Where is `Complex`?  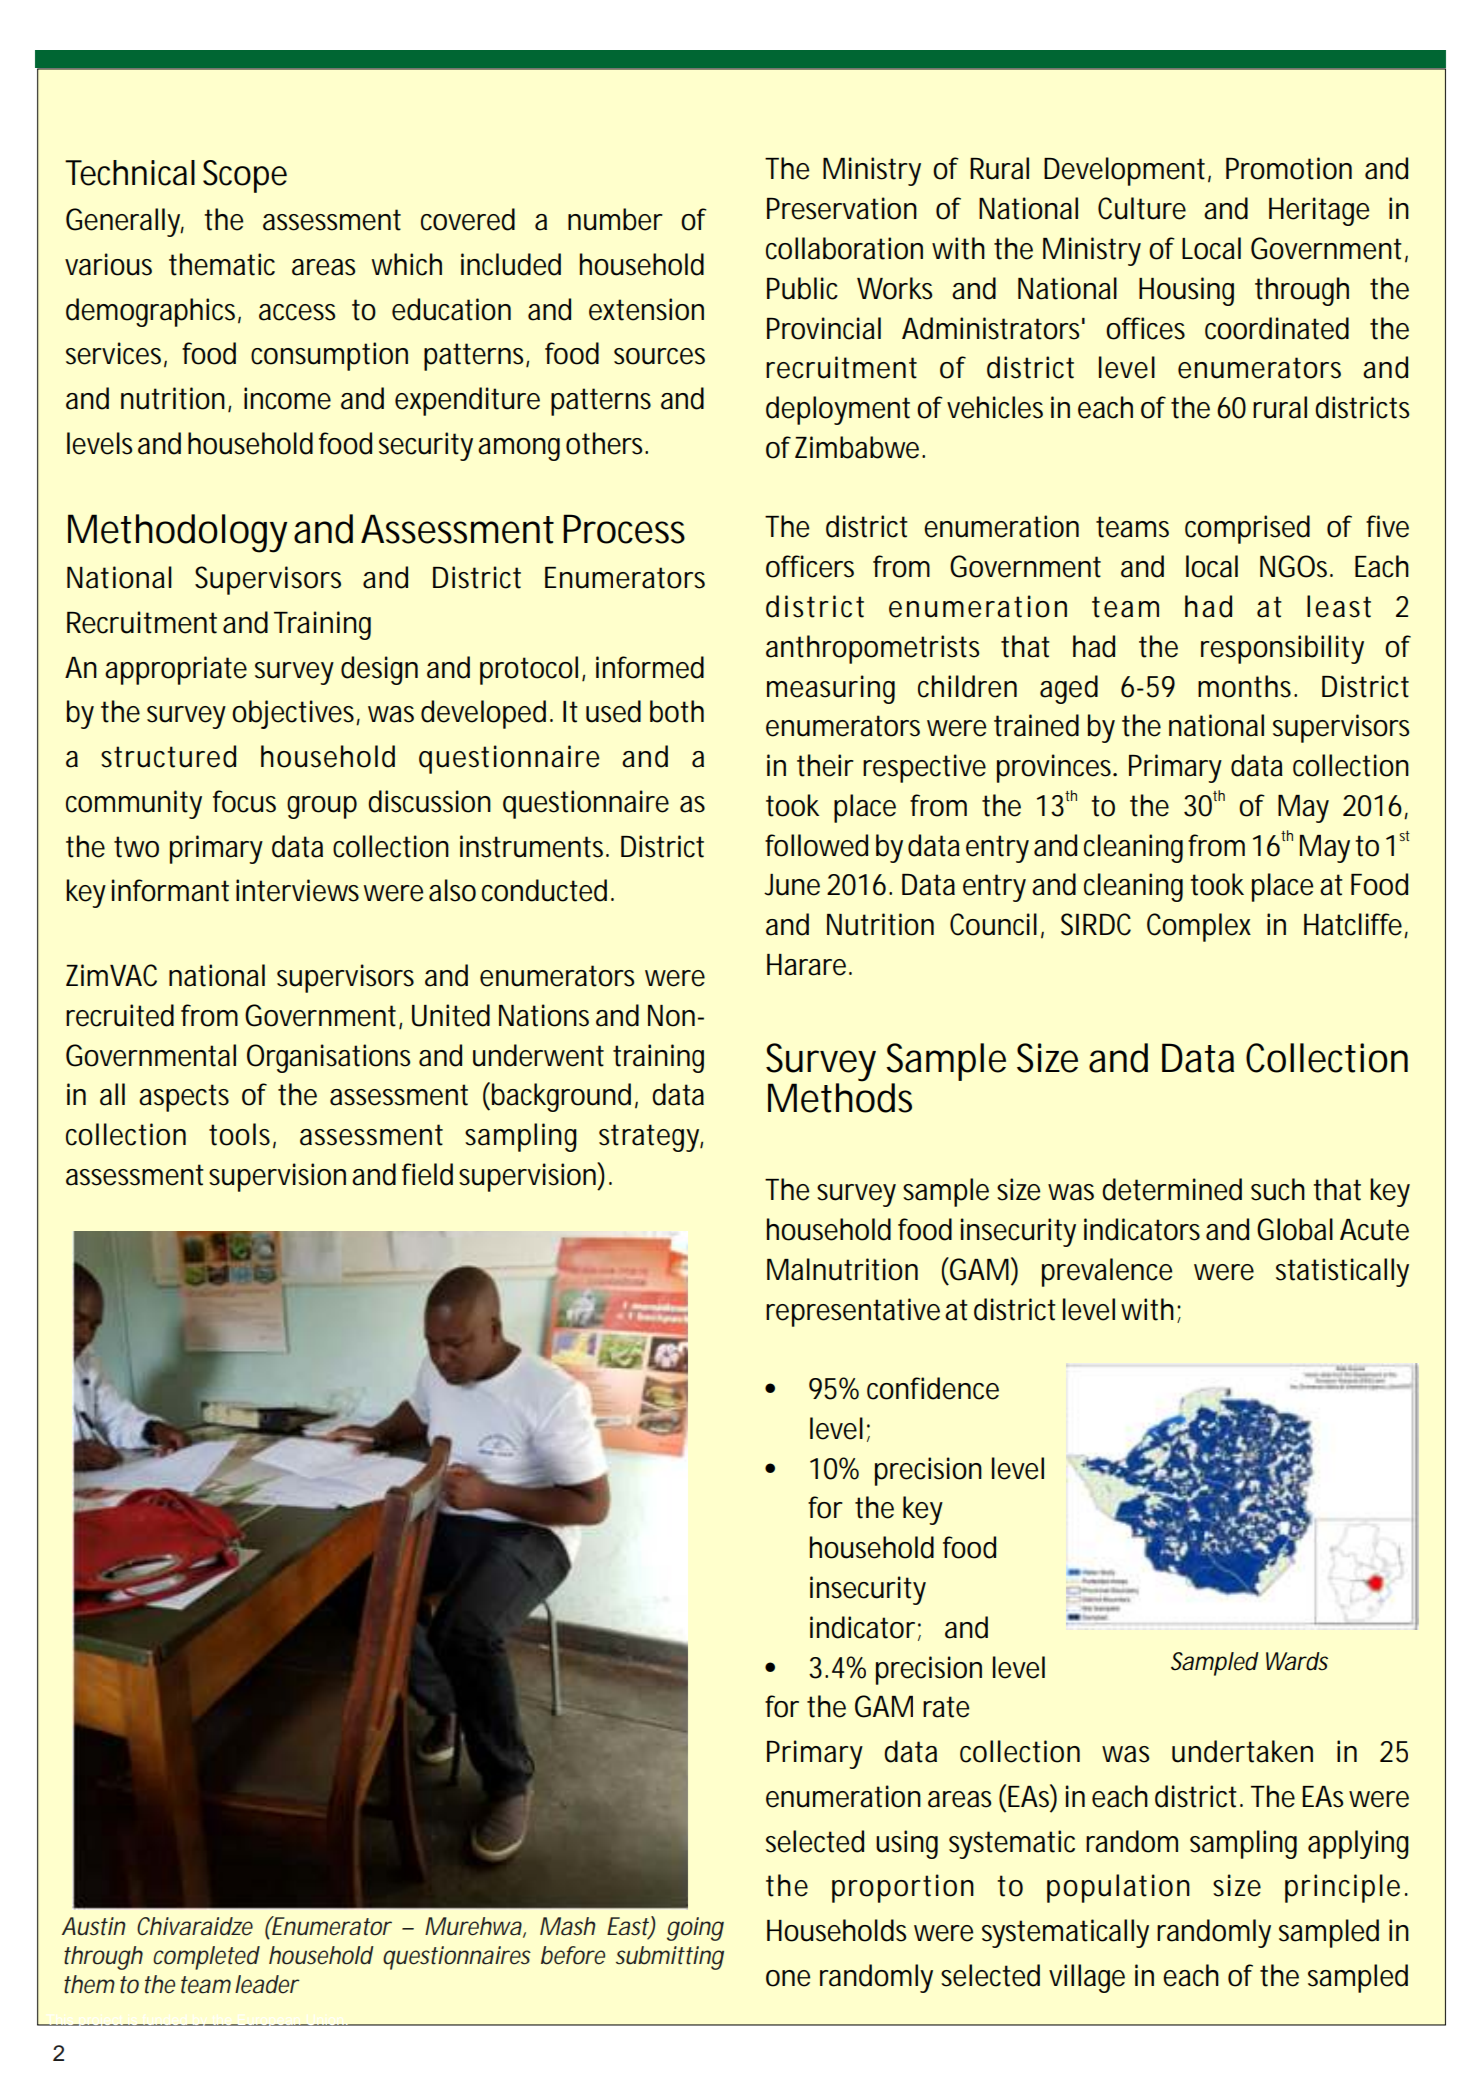 Complex is located at coordinates (1199, 927).
